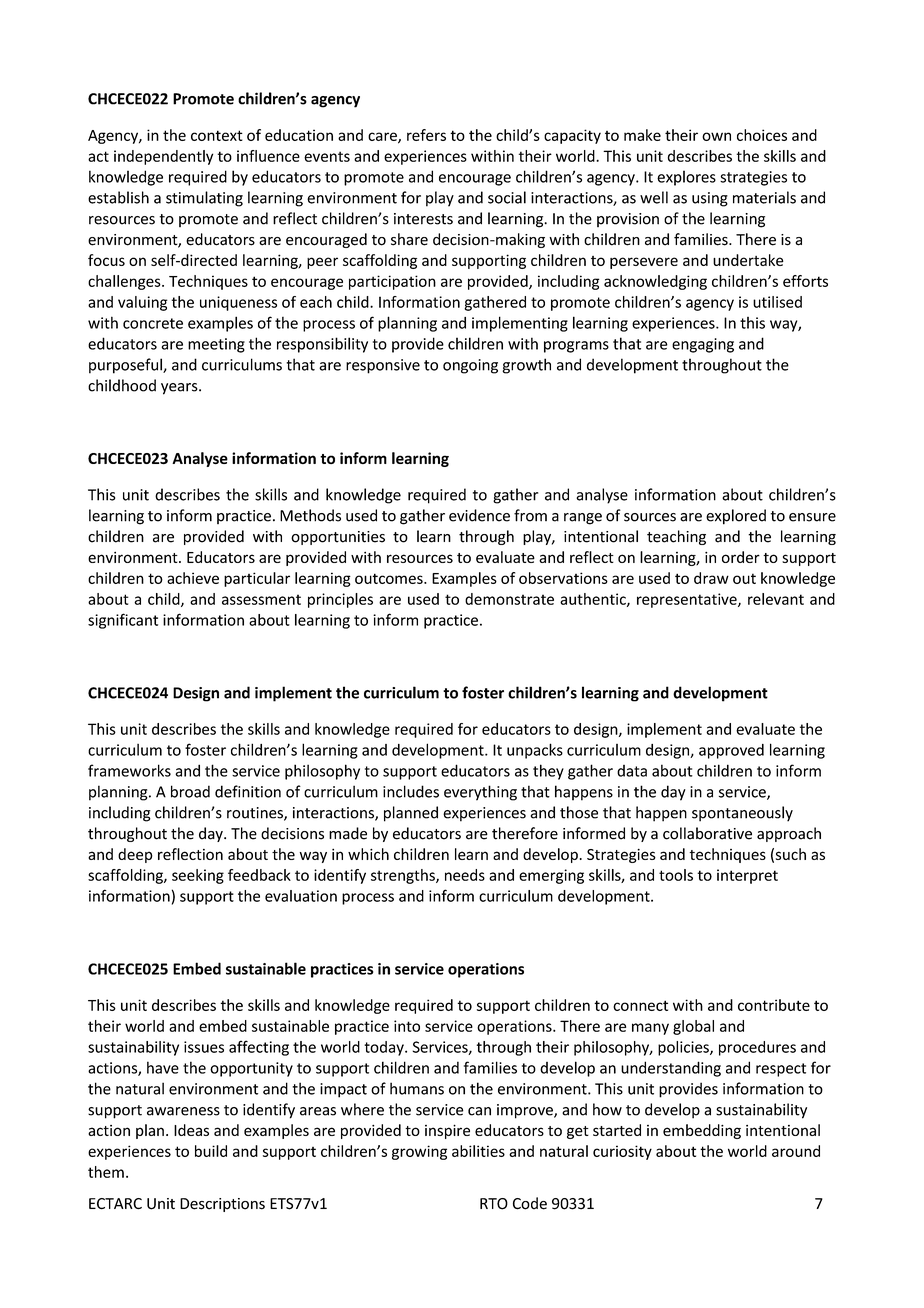  What do you see at coordinates (123, 621) in the screenshot?
I see `significant` at bounding box center [123, 621].
